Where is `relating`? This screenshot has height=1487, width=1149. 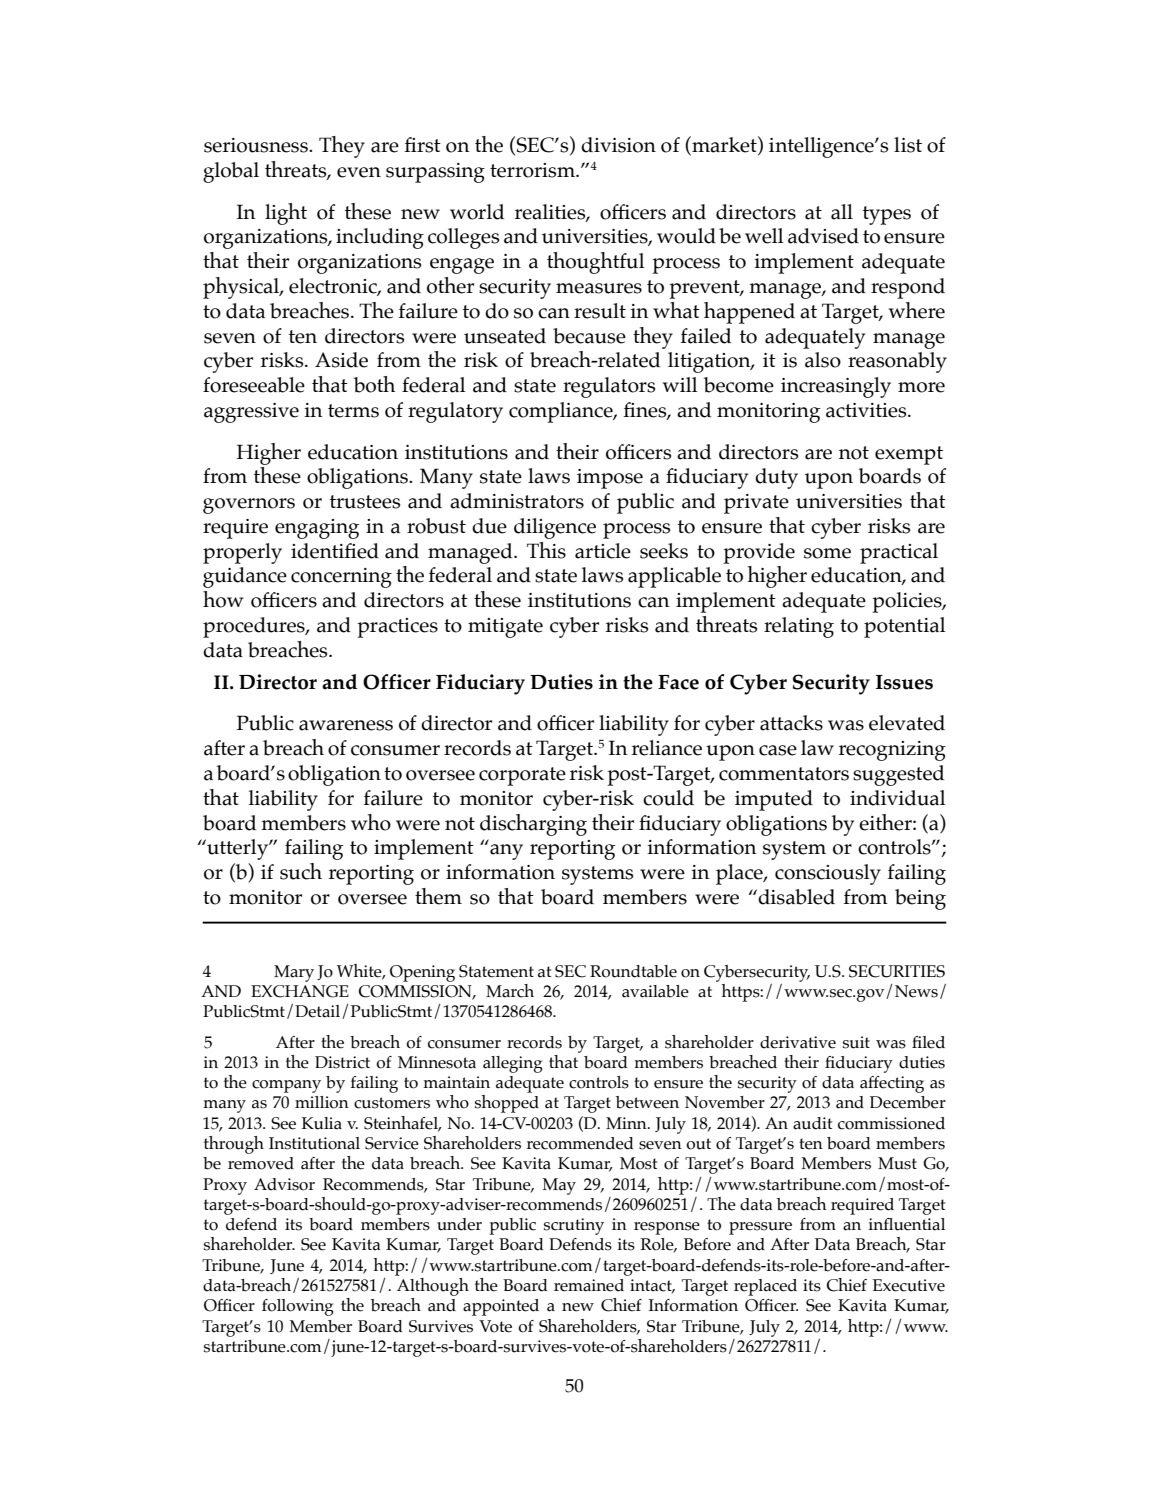 relating is located at coordinates (799, 627).
